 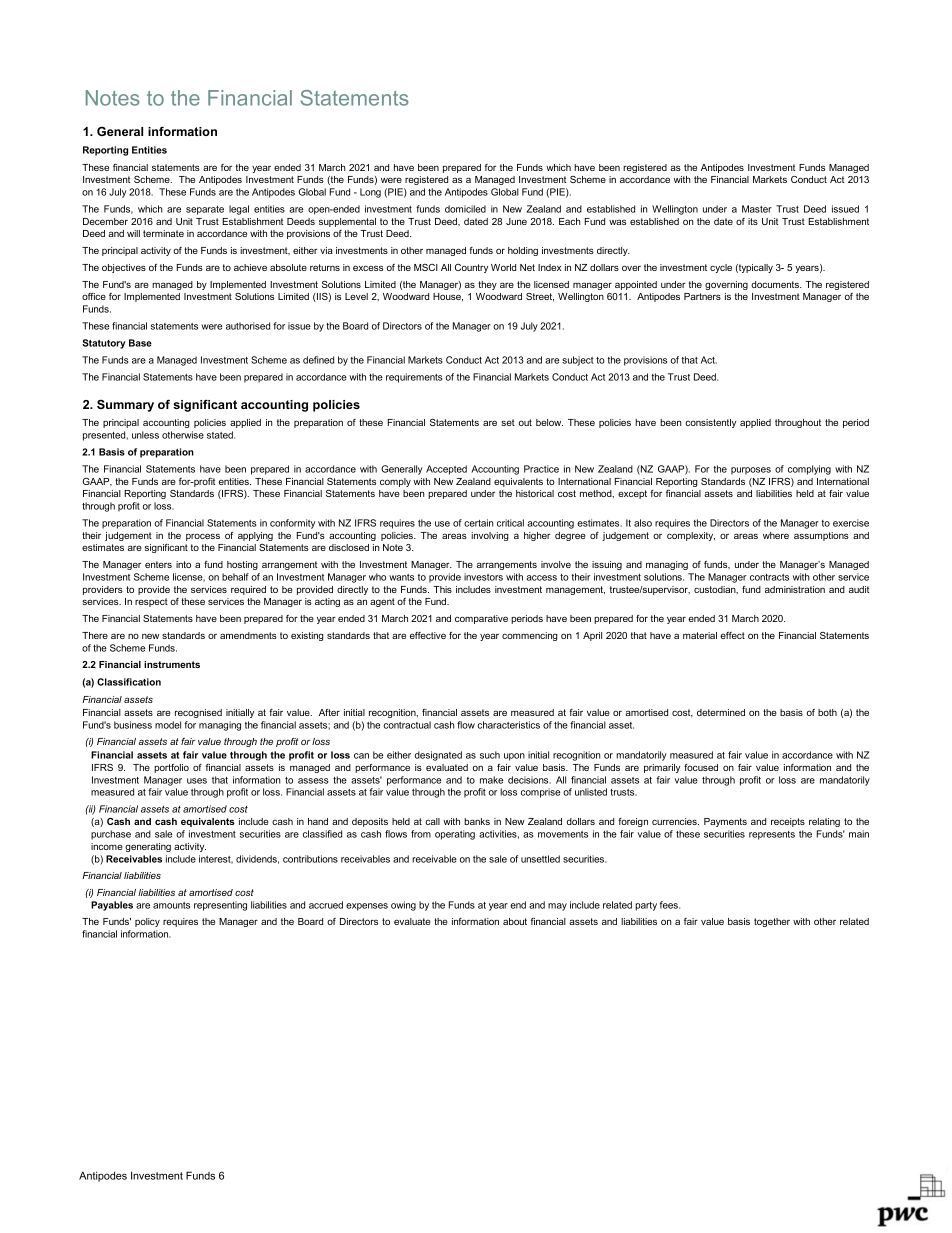 What do you see at coordinates (769, 577) in the screenshot?
I see `contracts` at bounding box center [769, 577].
